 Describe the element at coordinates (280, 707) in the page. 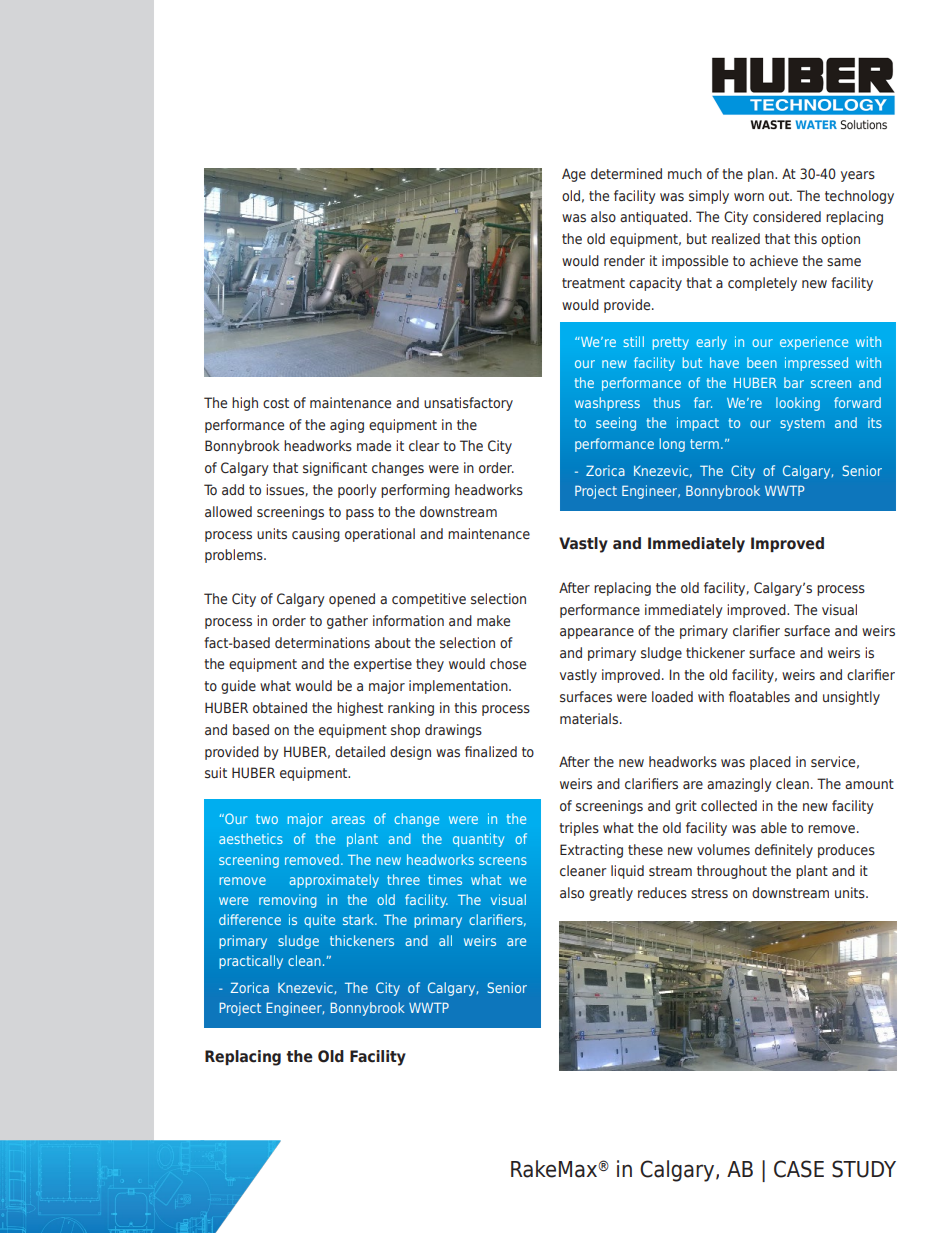

I see `obtained` at that location.
